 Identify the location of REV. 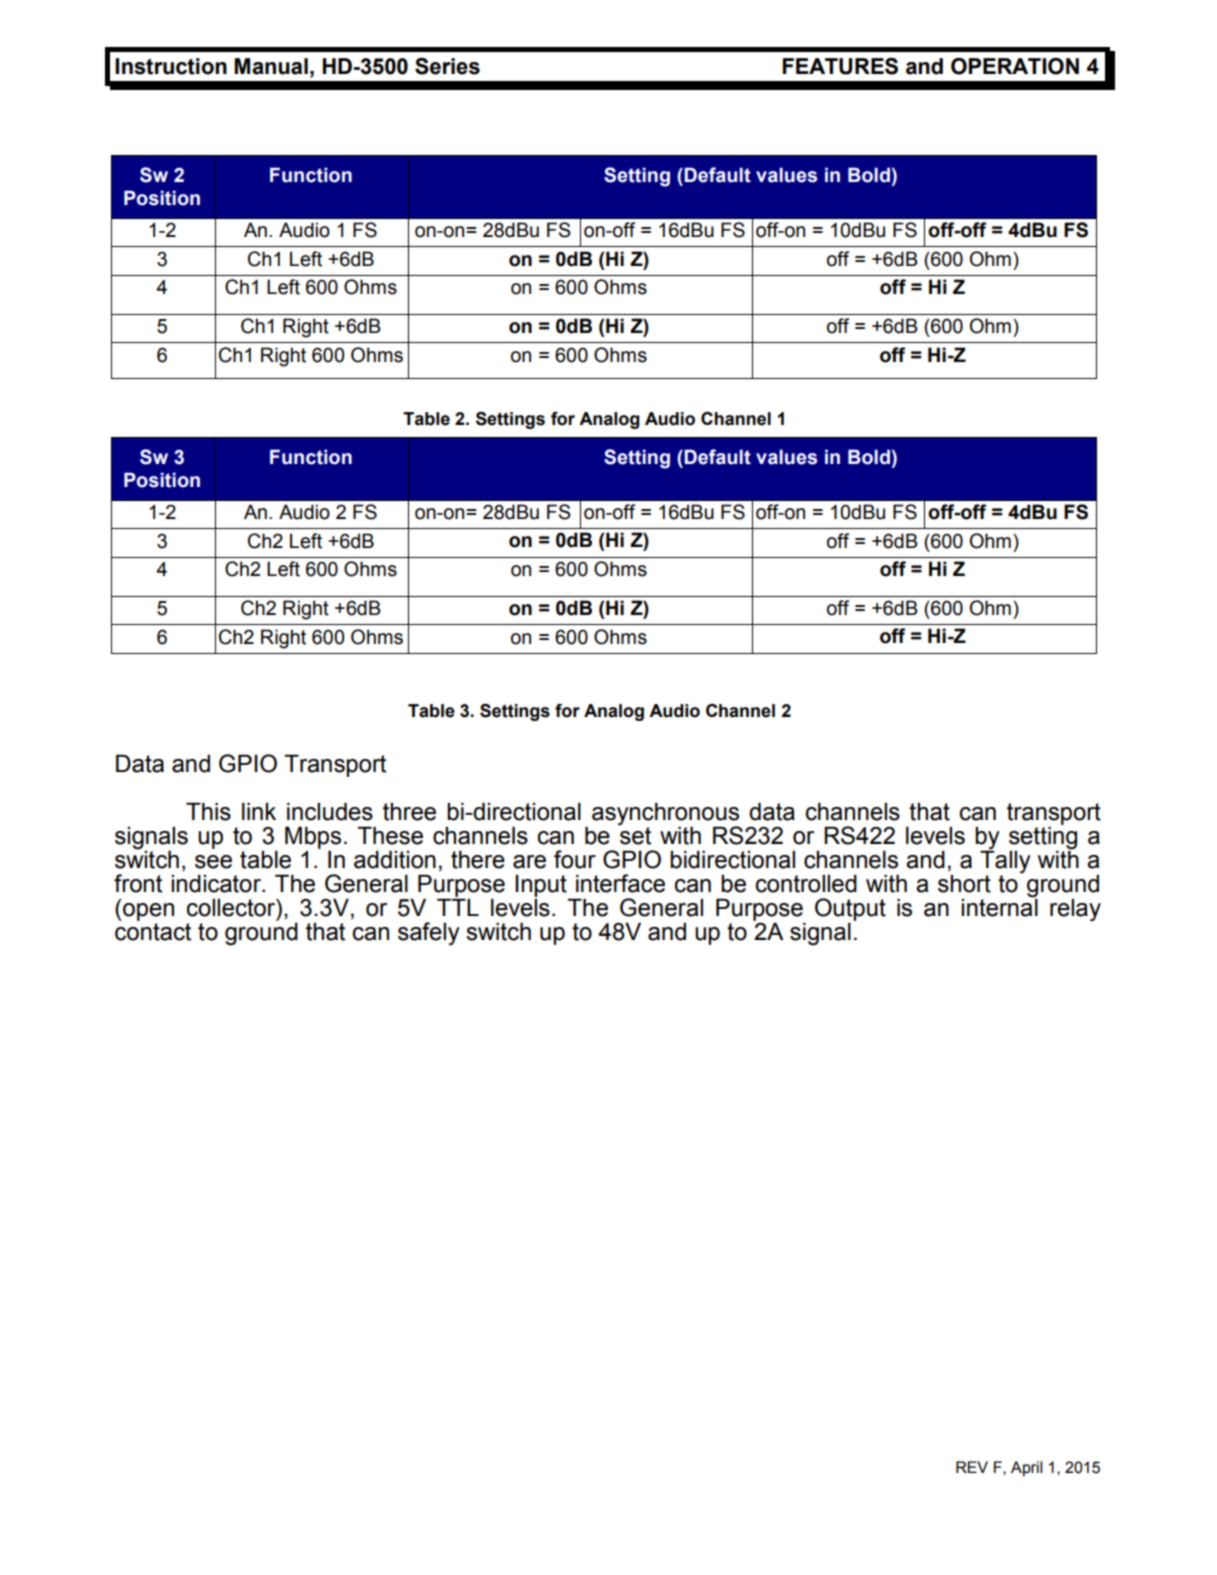
(972, 1467).
